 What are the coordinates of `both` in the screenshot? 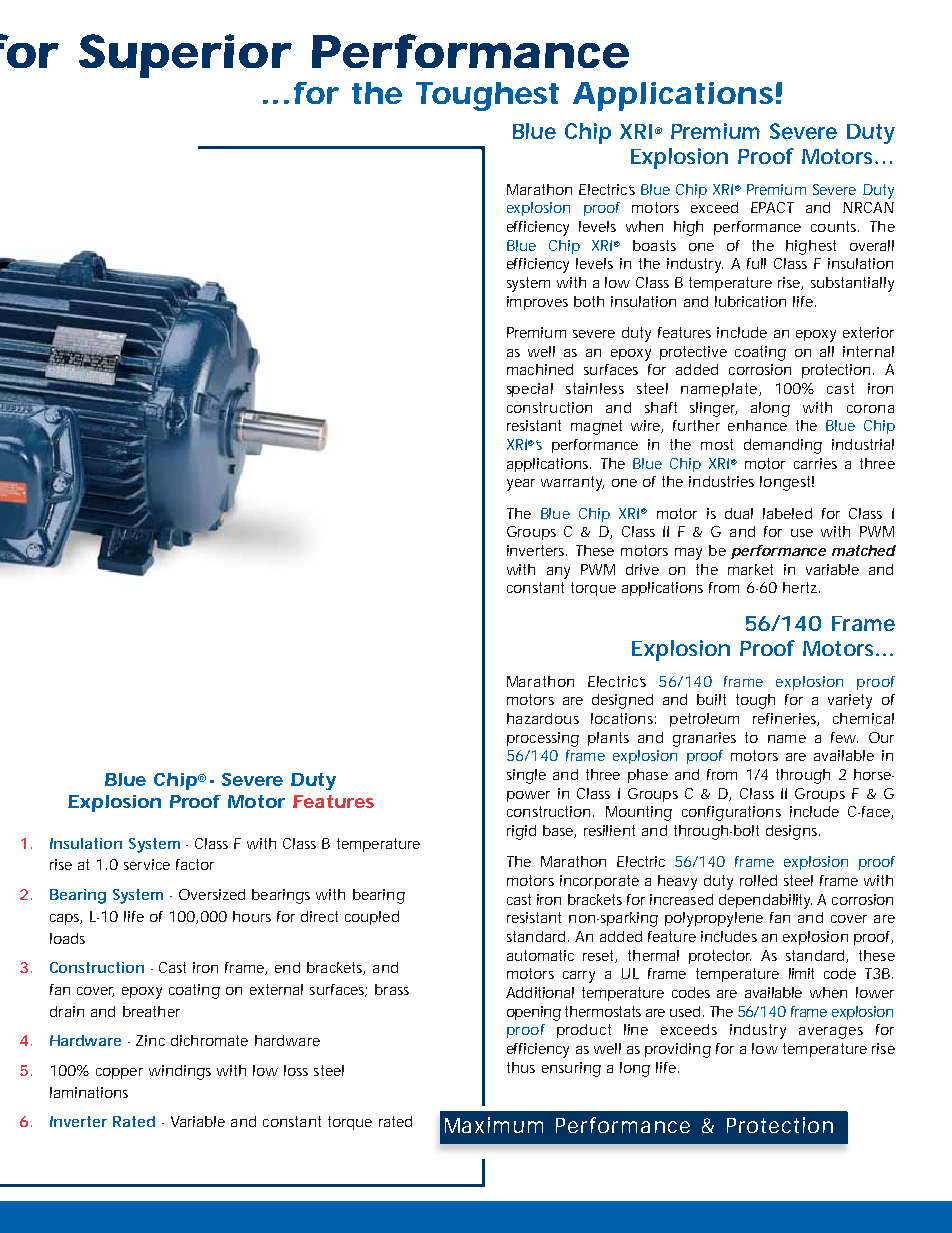 It's located at (589, 301).
